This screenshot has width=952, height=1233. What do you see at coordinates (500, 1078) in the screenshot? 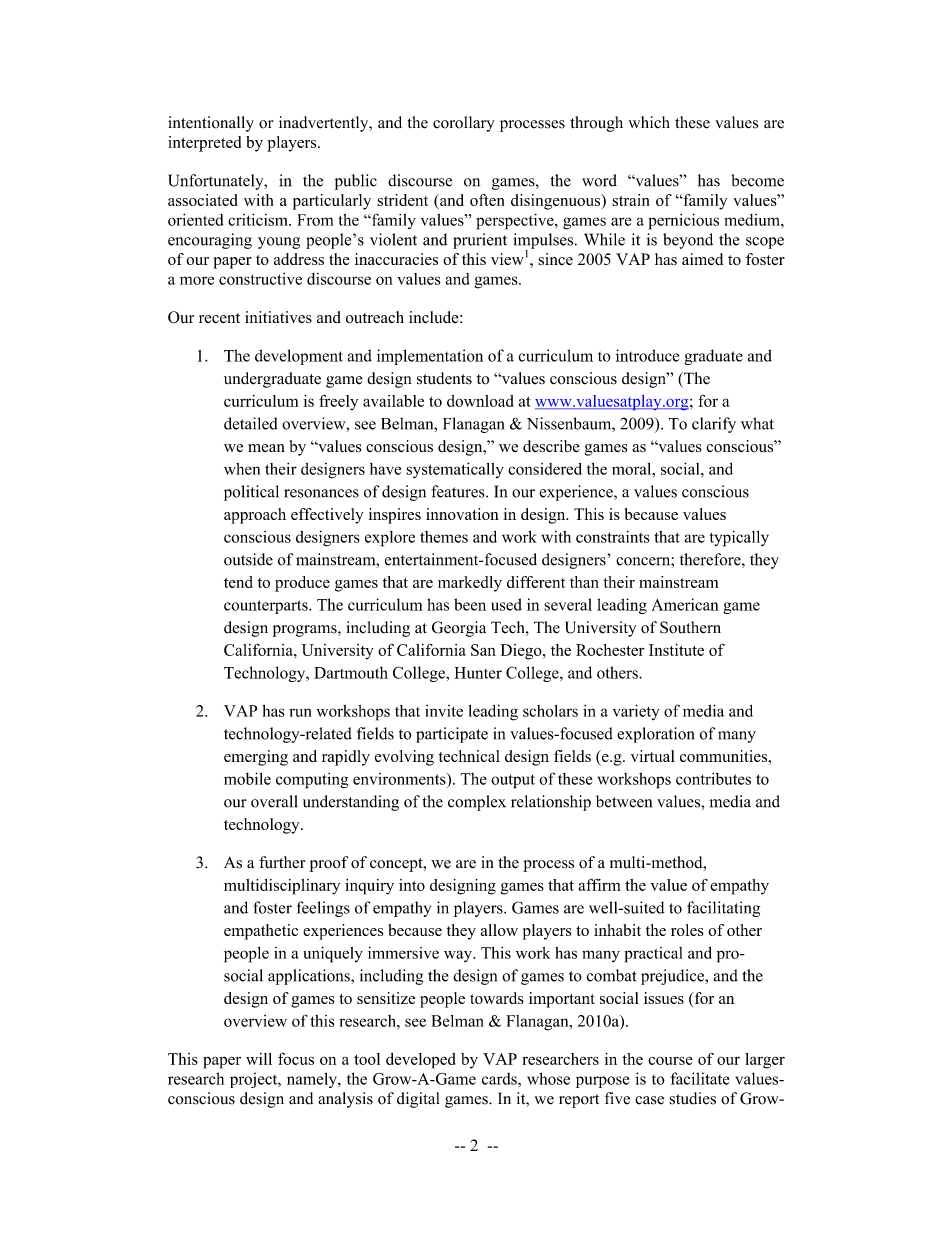
I see `cards` at bounding box center [500, 1078].
